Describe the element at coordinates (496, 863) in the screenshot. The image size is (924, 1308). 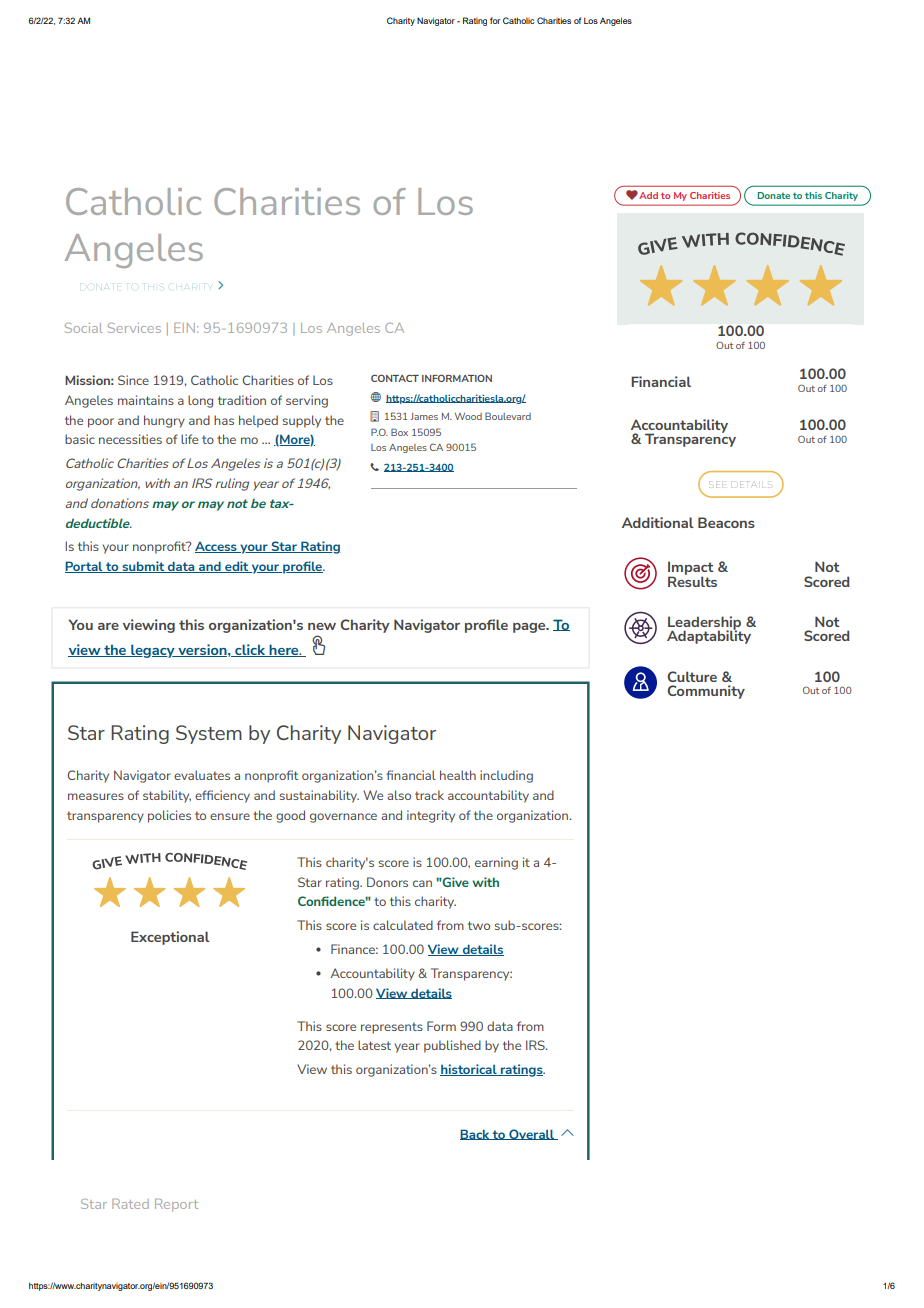
I see `earning` at that location.
